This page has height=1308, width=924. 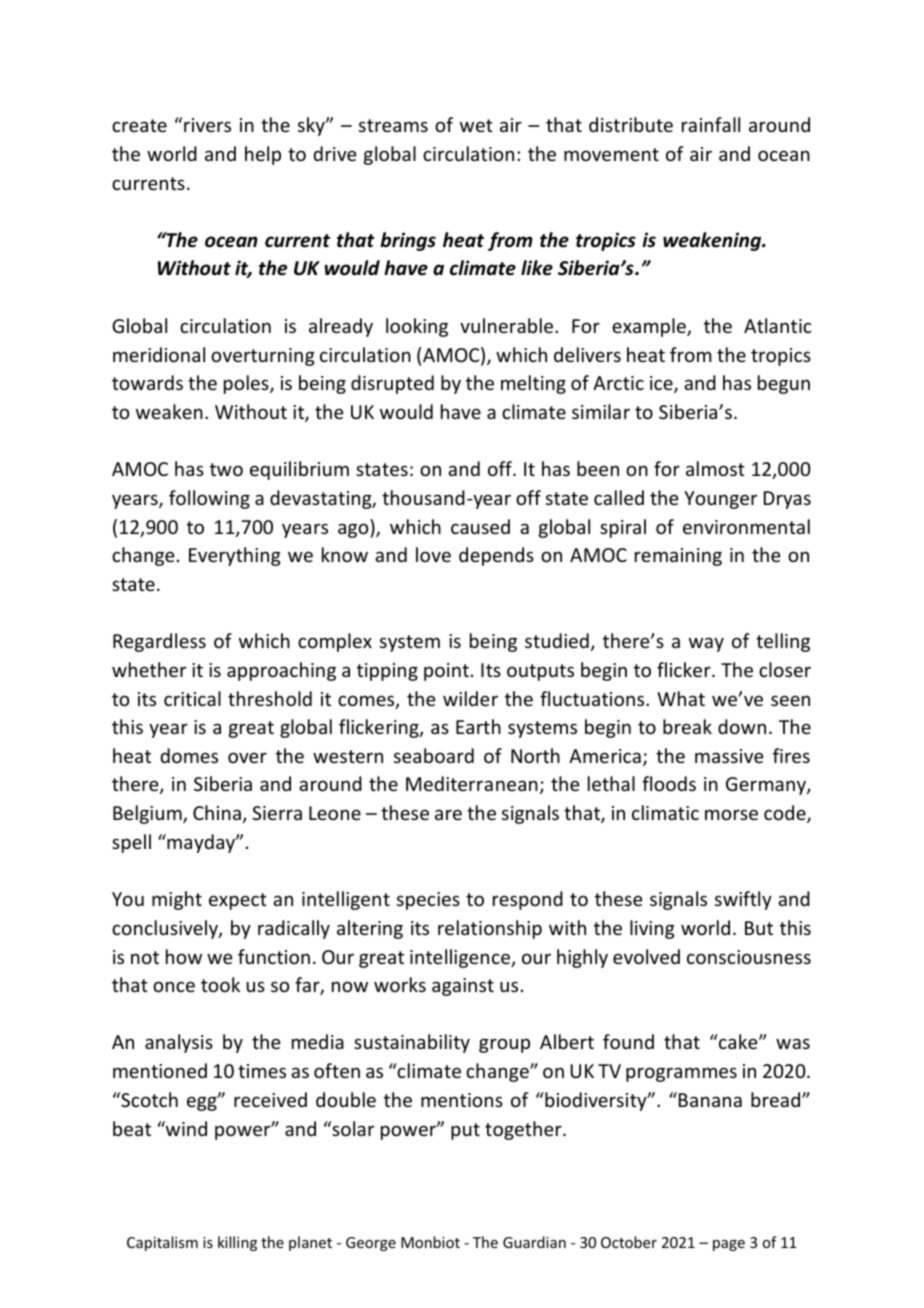 I want to click on rainfall, so click(x=711, y=124).
